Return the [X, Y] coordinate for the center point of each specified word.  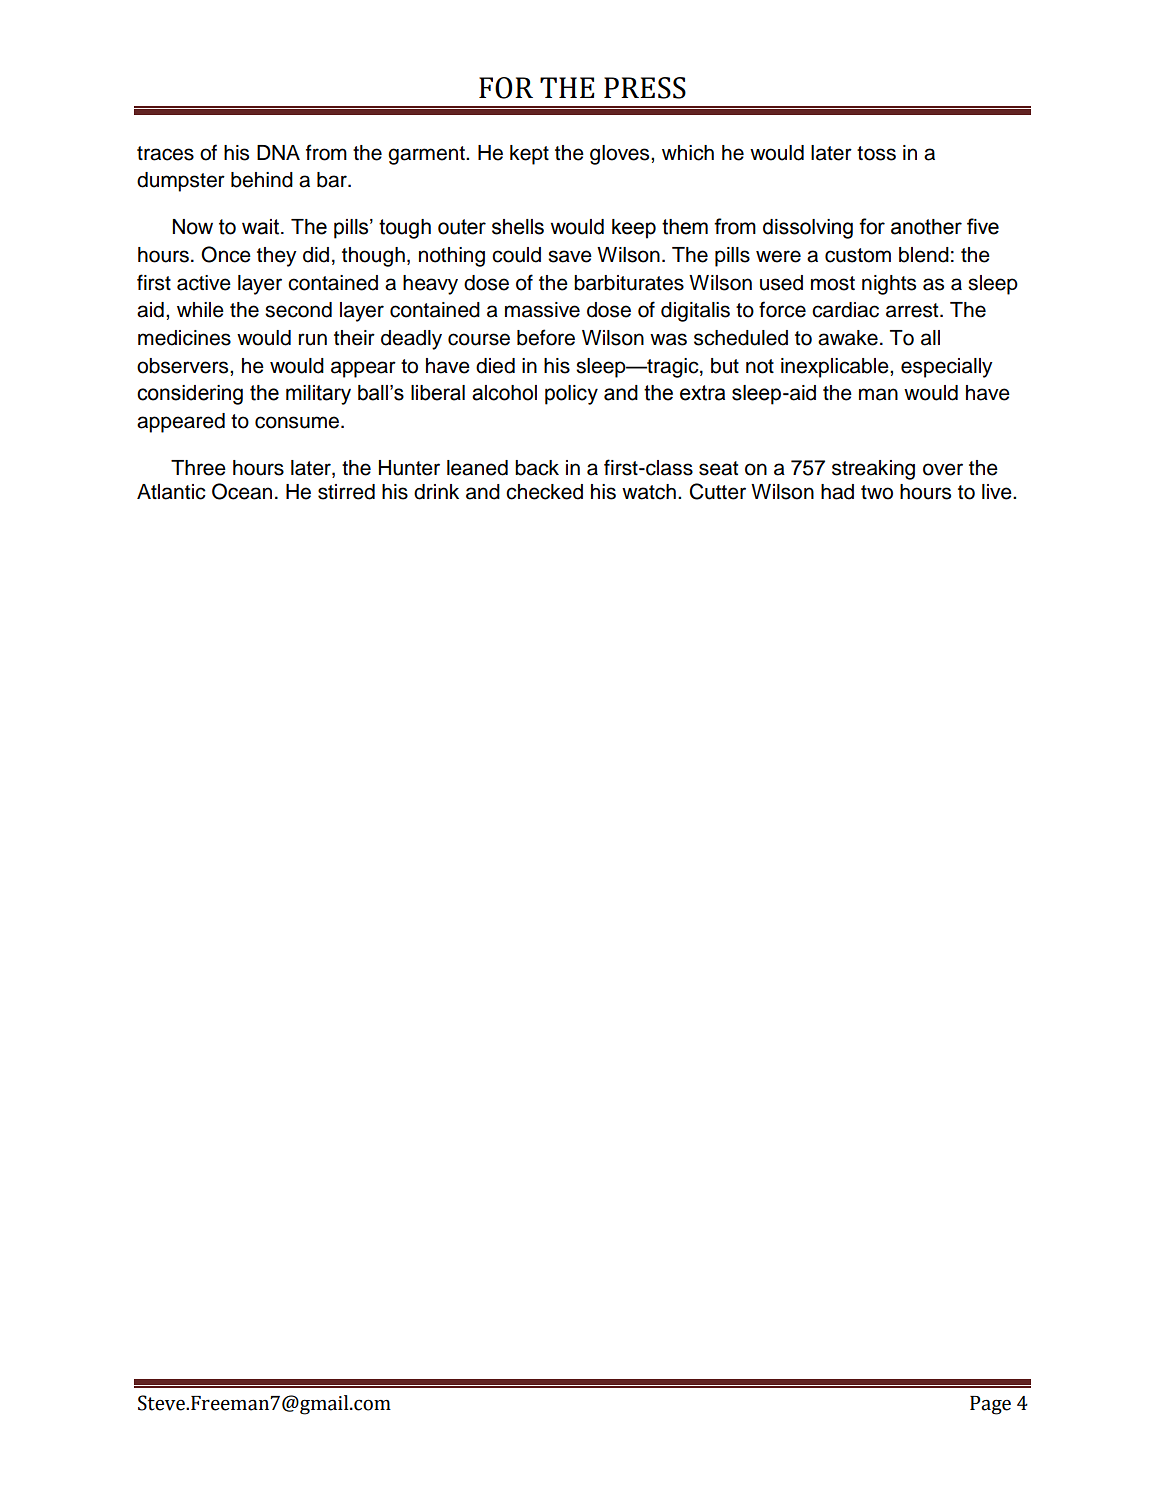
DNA [278, 152]
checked [544, 492]
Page [990, 1405]
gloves [621, 155]
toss [876, 153]
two [877, 492]
